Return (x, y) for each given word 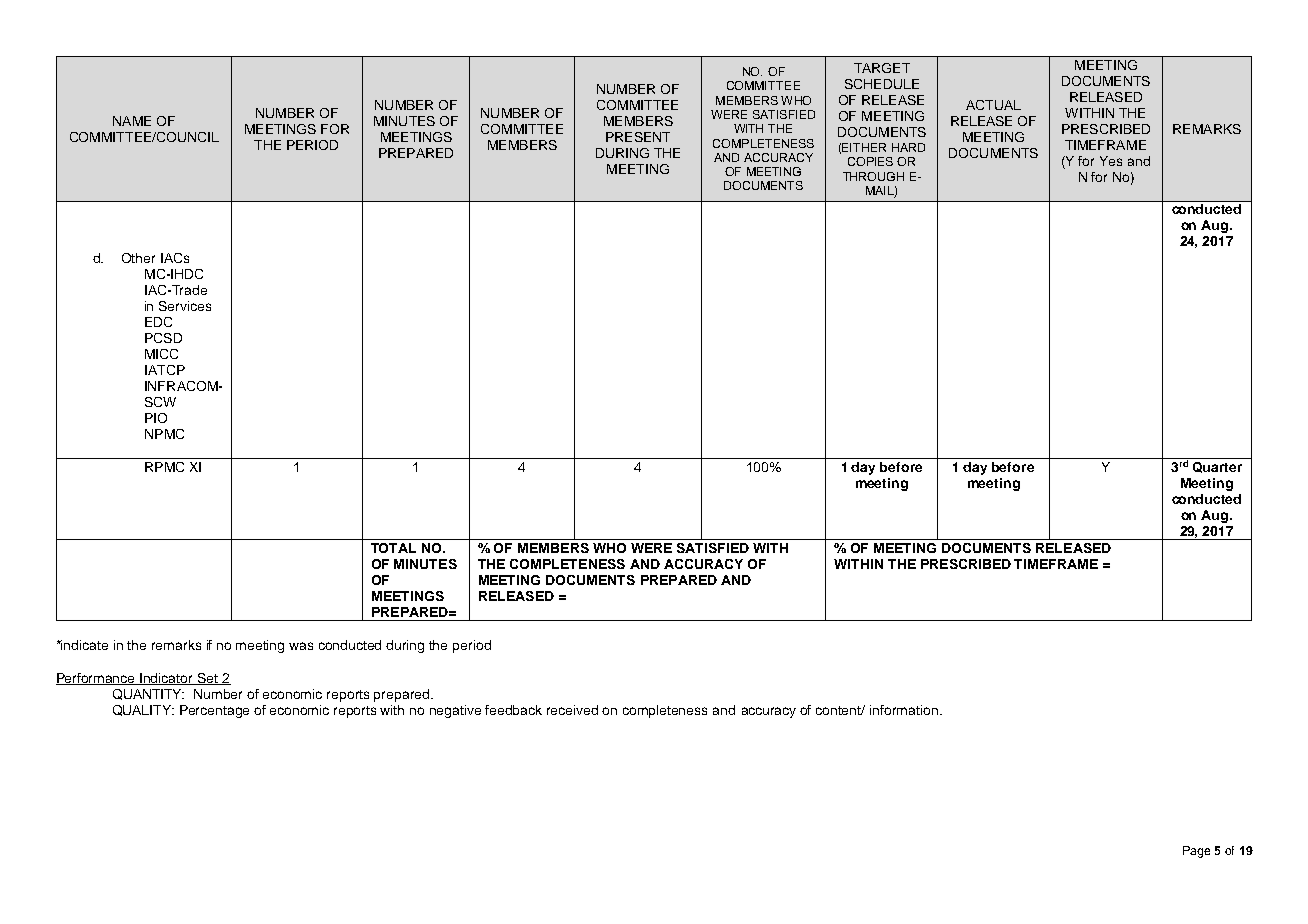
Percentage (214, 711)
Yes (1111, 161)
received (572, 710)
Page (1196, 852)
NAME (132, 121)
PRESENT (638, 137)
